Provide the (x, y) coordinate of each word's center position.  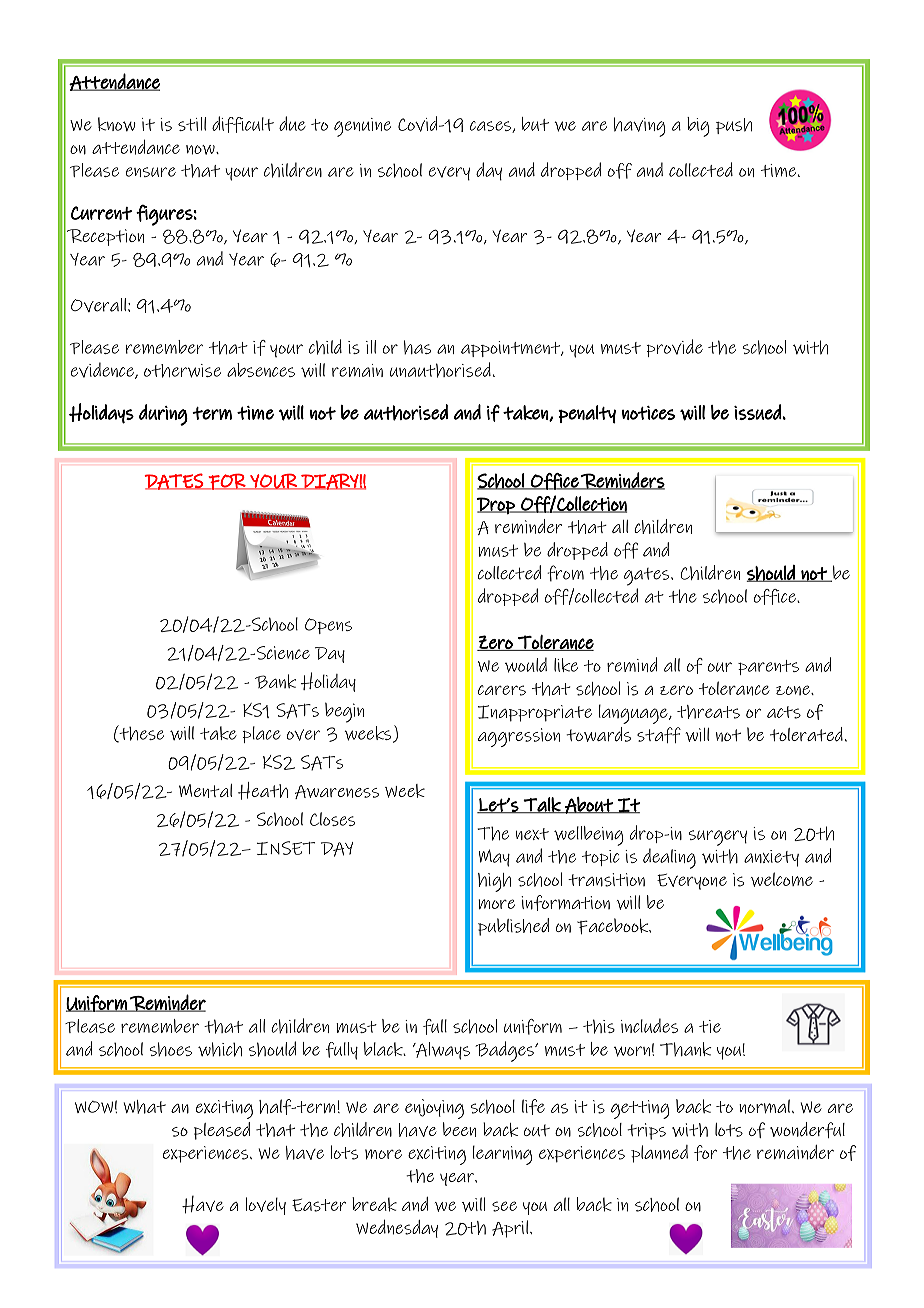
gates (648, 577)
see (504, 1206)
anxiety (771, 858)
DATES (174, 481)
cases (491, 127)
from (565, 573)
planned (659, 1154)
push (734, 126)
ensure (151, 172)
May (494, 858)
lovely (266, 1206)
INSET (285, 848)
